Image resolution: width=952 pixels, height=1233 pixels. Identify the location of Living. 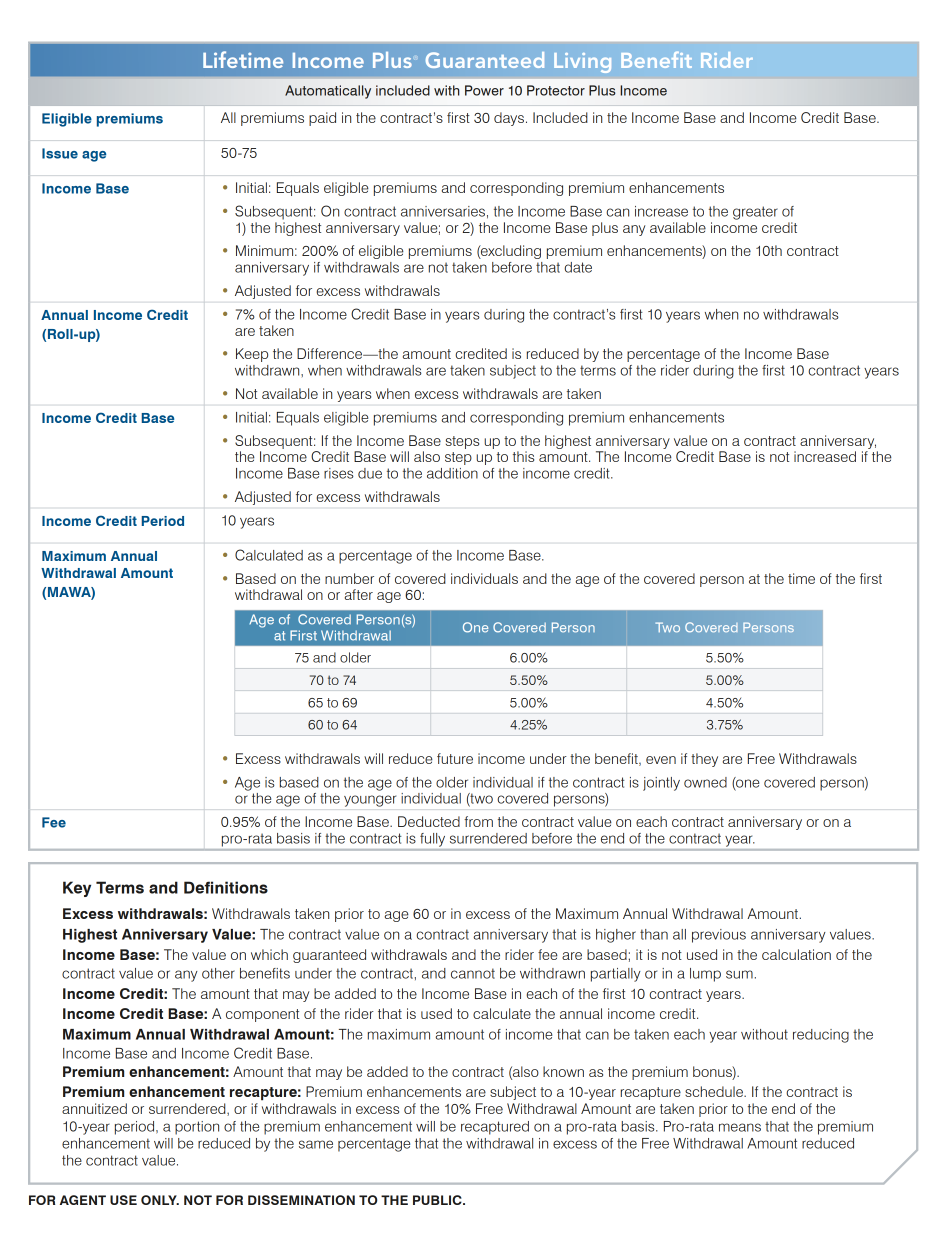
(582, 63).
